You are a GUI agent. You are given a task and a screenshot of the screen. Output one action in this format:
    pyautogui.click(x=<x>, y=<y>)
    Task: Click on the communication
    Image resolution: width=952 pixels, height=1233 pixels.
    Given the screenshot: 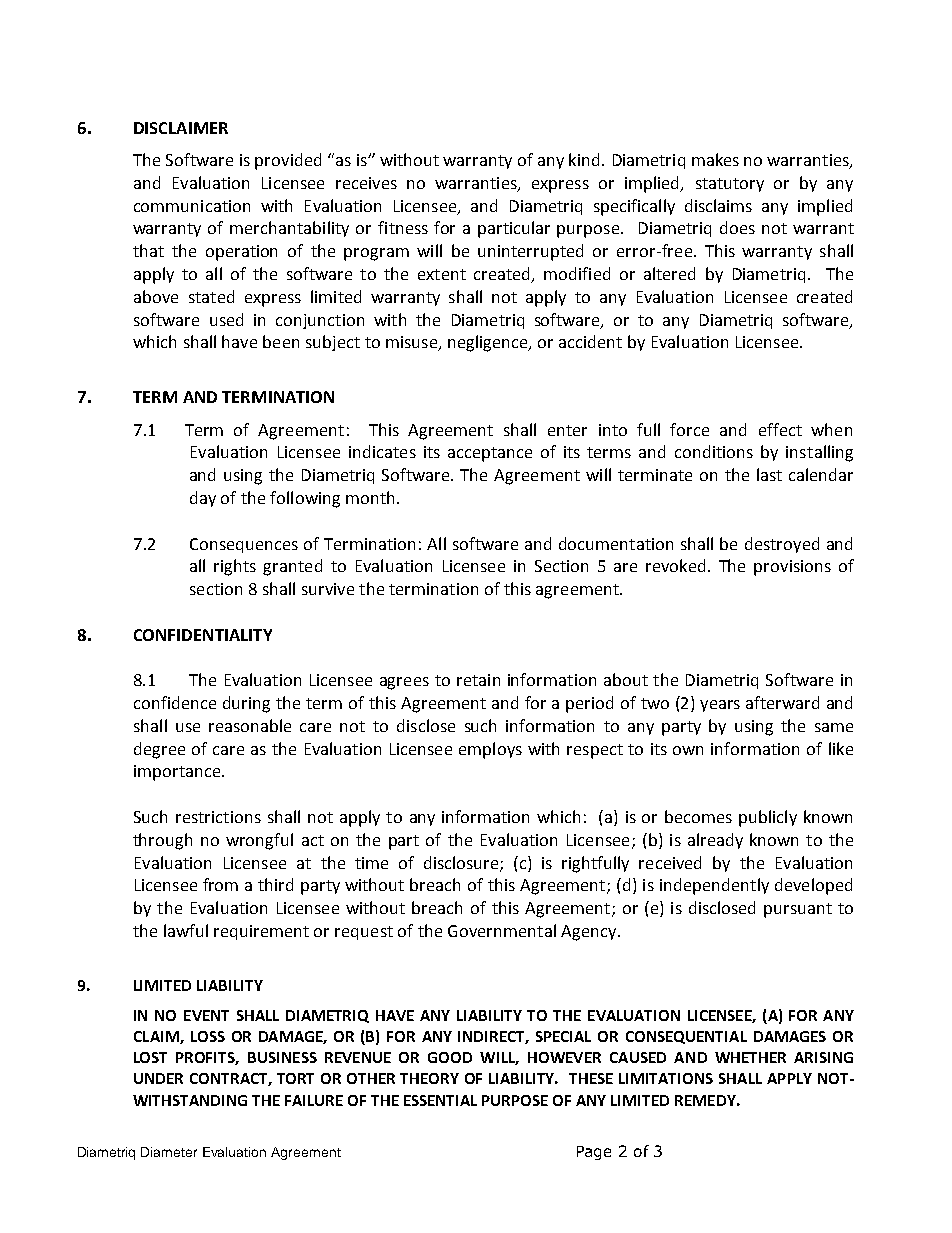 What is the action you would take?
    pyautogui.click(x=192, y=206)
